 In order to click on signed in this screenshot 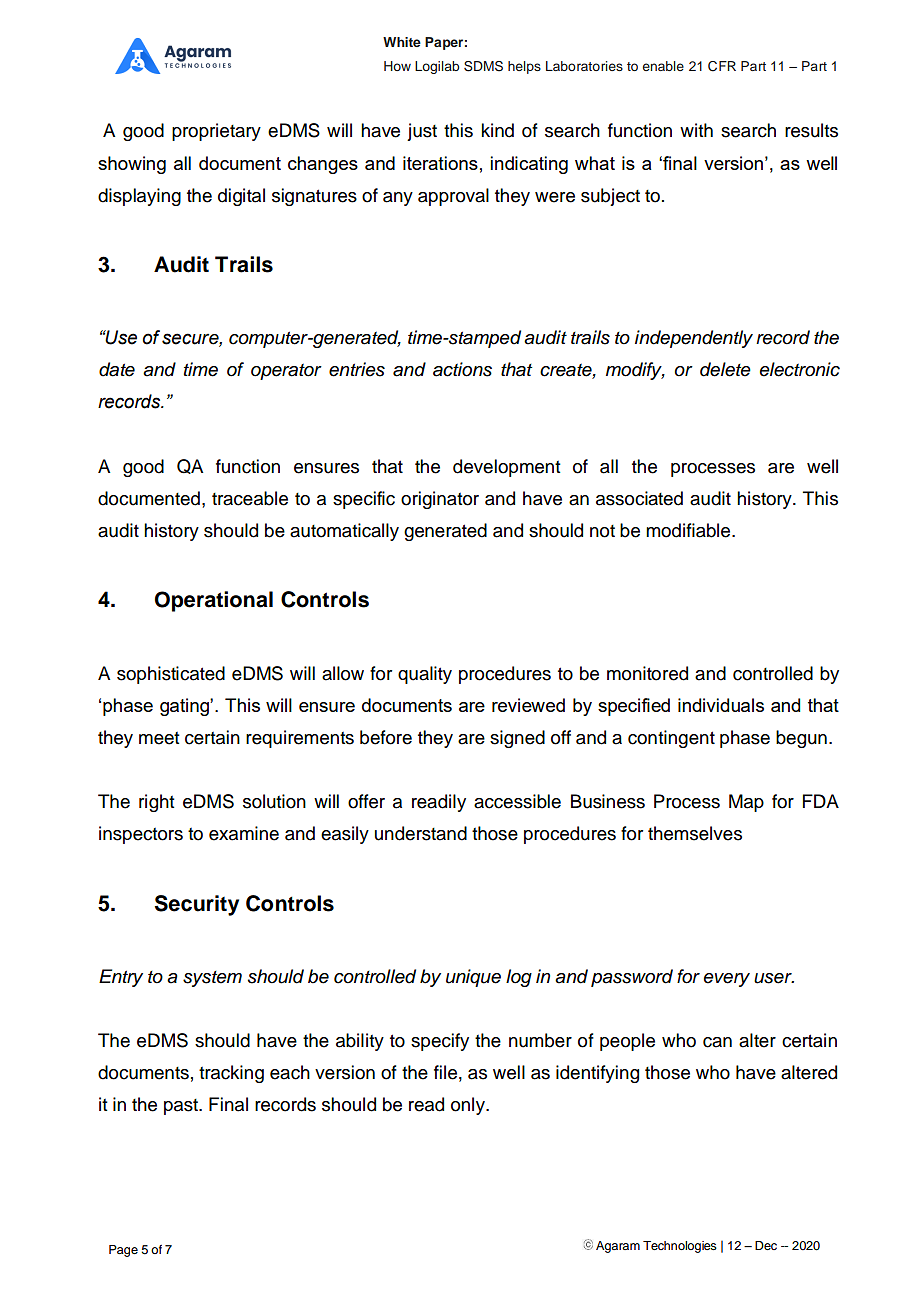, I will do `click(517, 739)`.
